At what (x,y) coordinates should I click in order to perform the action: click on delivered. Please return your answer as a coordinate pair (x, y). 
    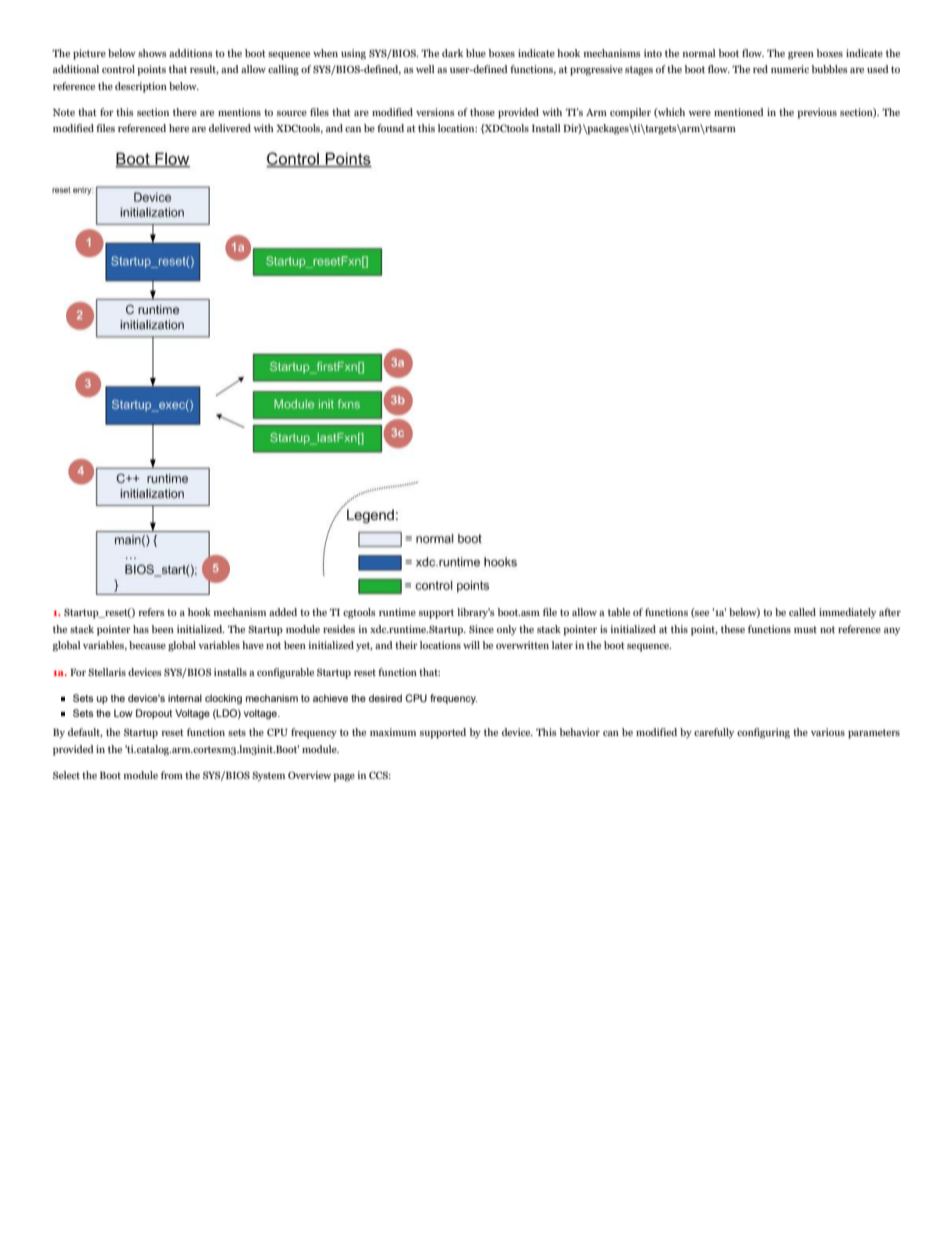
    Looking at the image, I should click on (230, 128).
